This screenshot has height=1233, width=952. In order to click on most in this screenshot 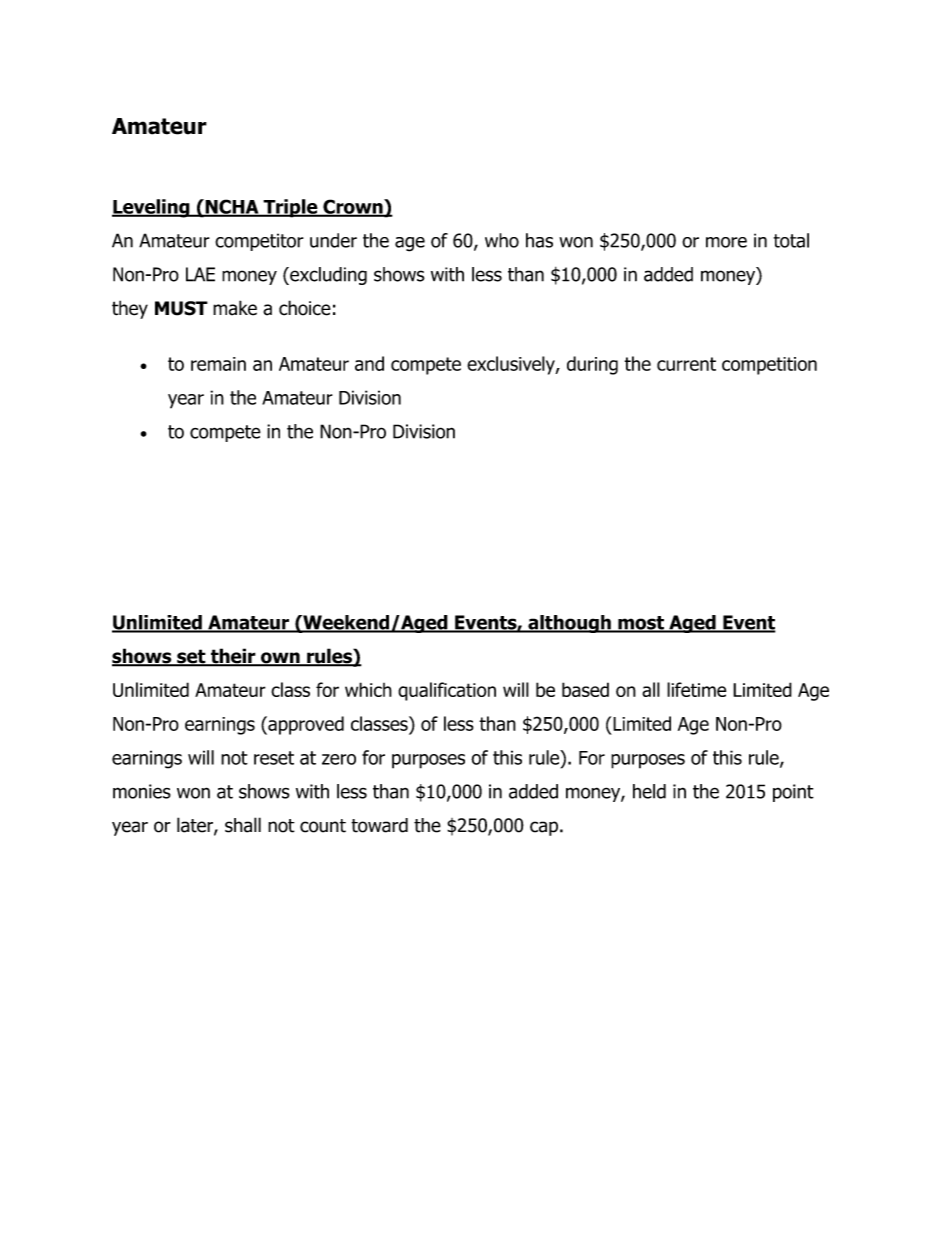, I will do `click(641, 624)`.
